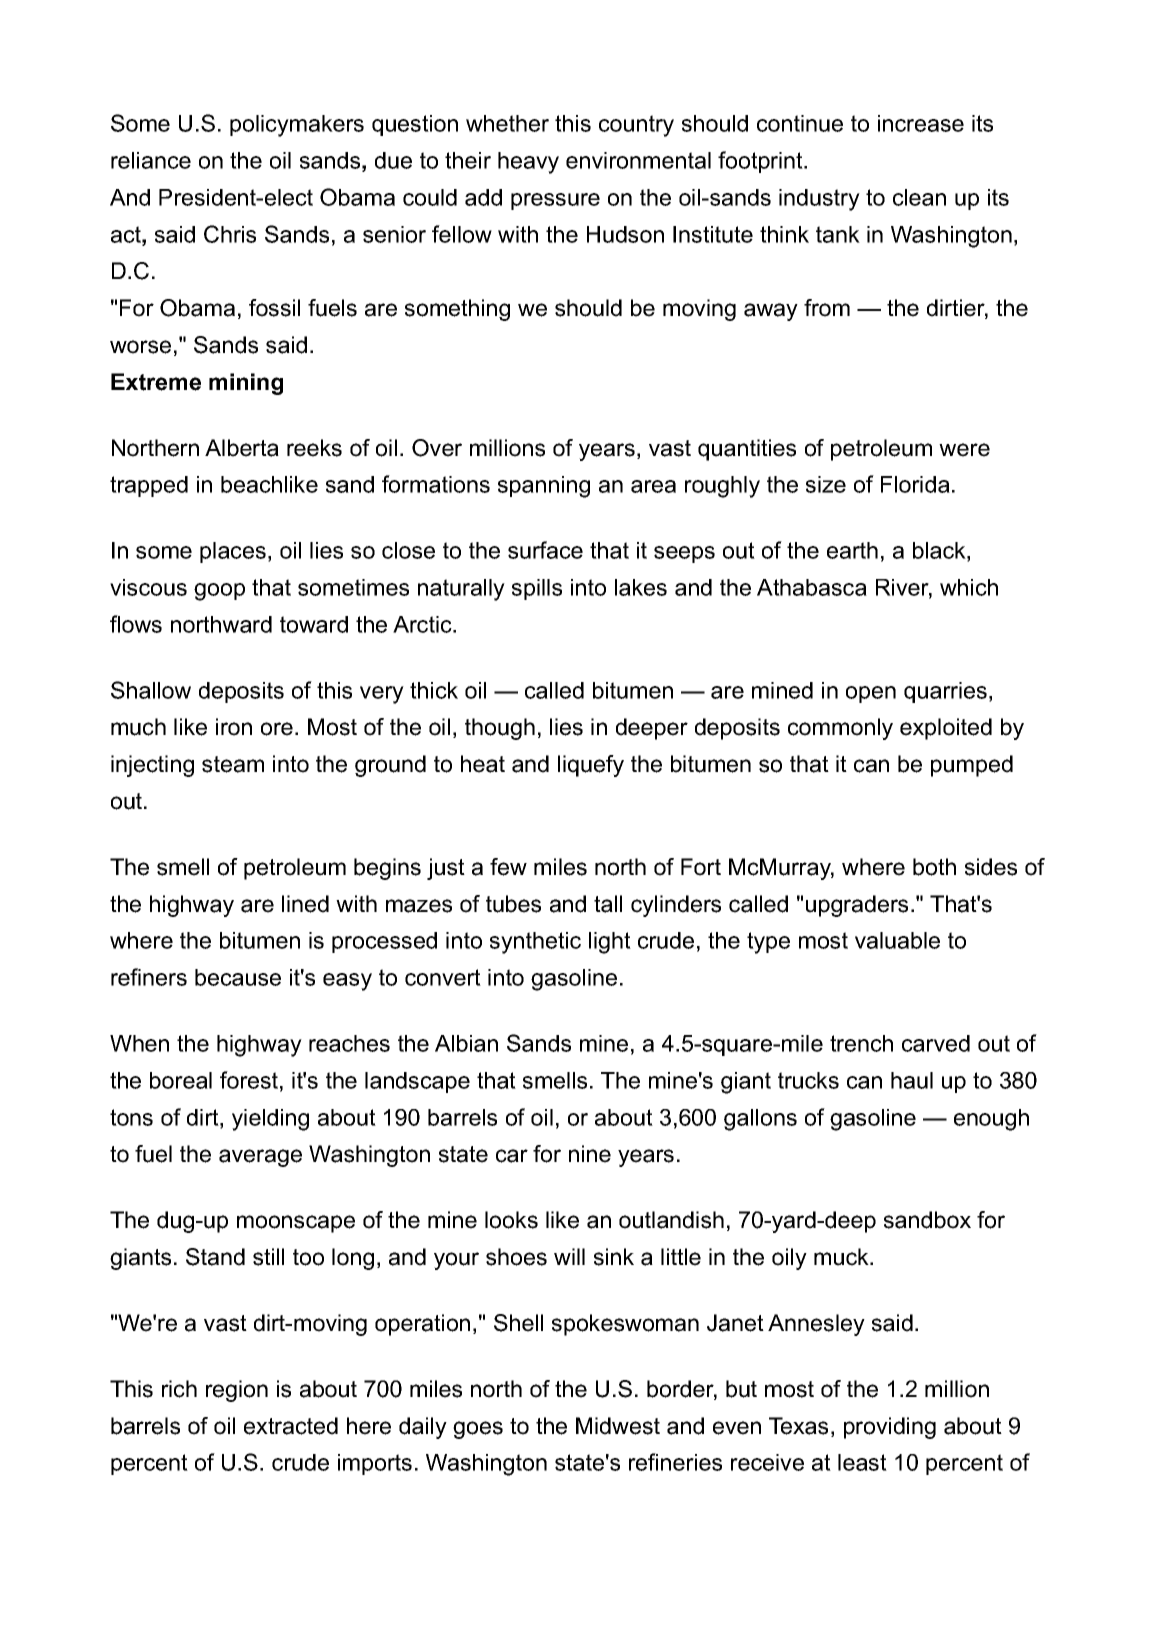 This screenshot has height=1634, width=1155. What do you see at coordinates (270, 1120) in the screenshot?
I see `yielding` at bounding box center [270, 1120].
